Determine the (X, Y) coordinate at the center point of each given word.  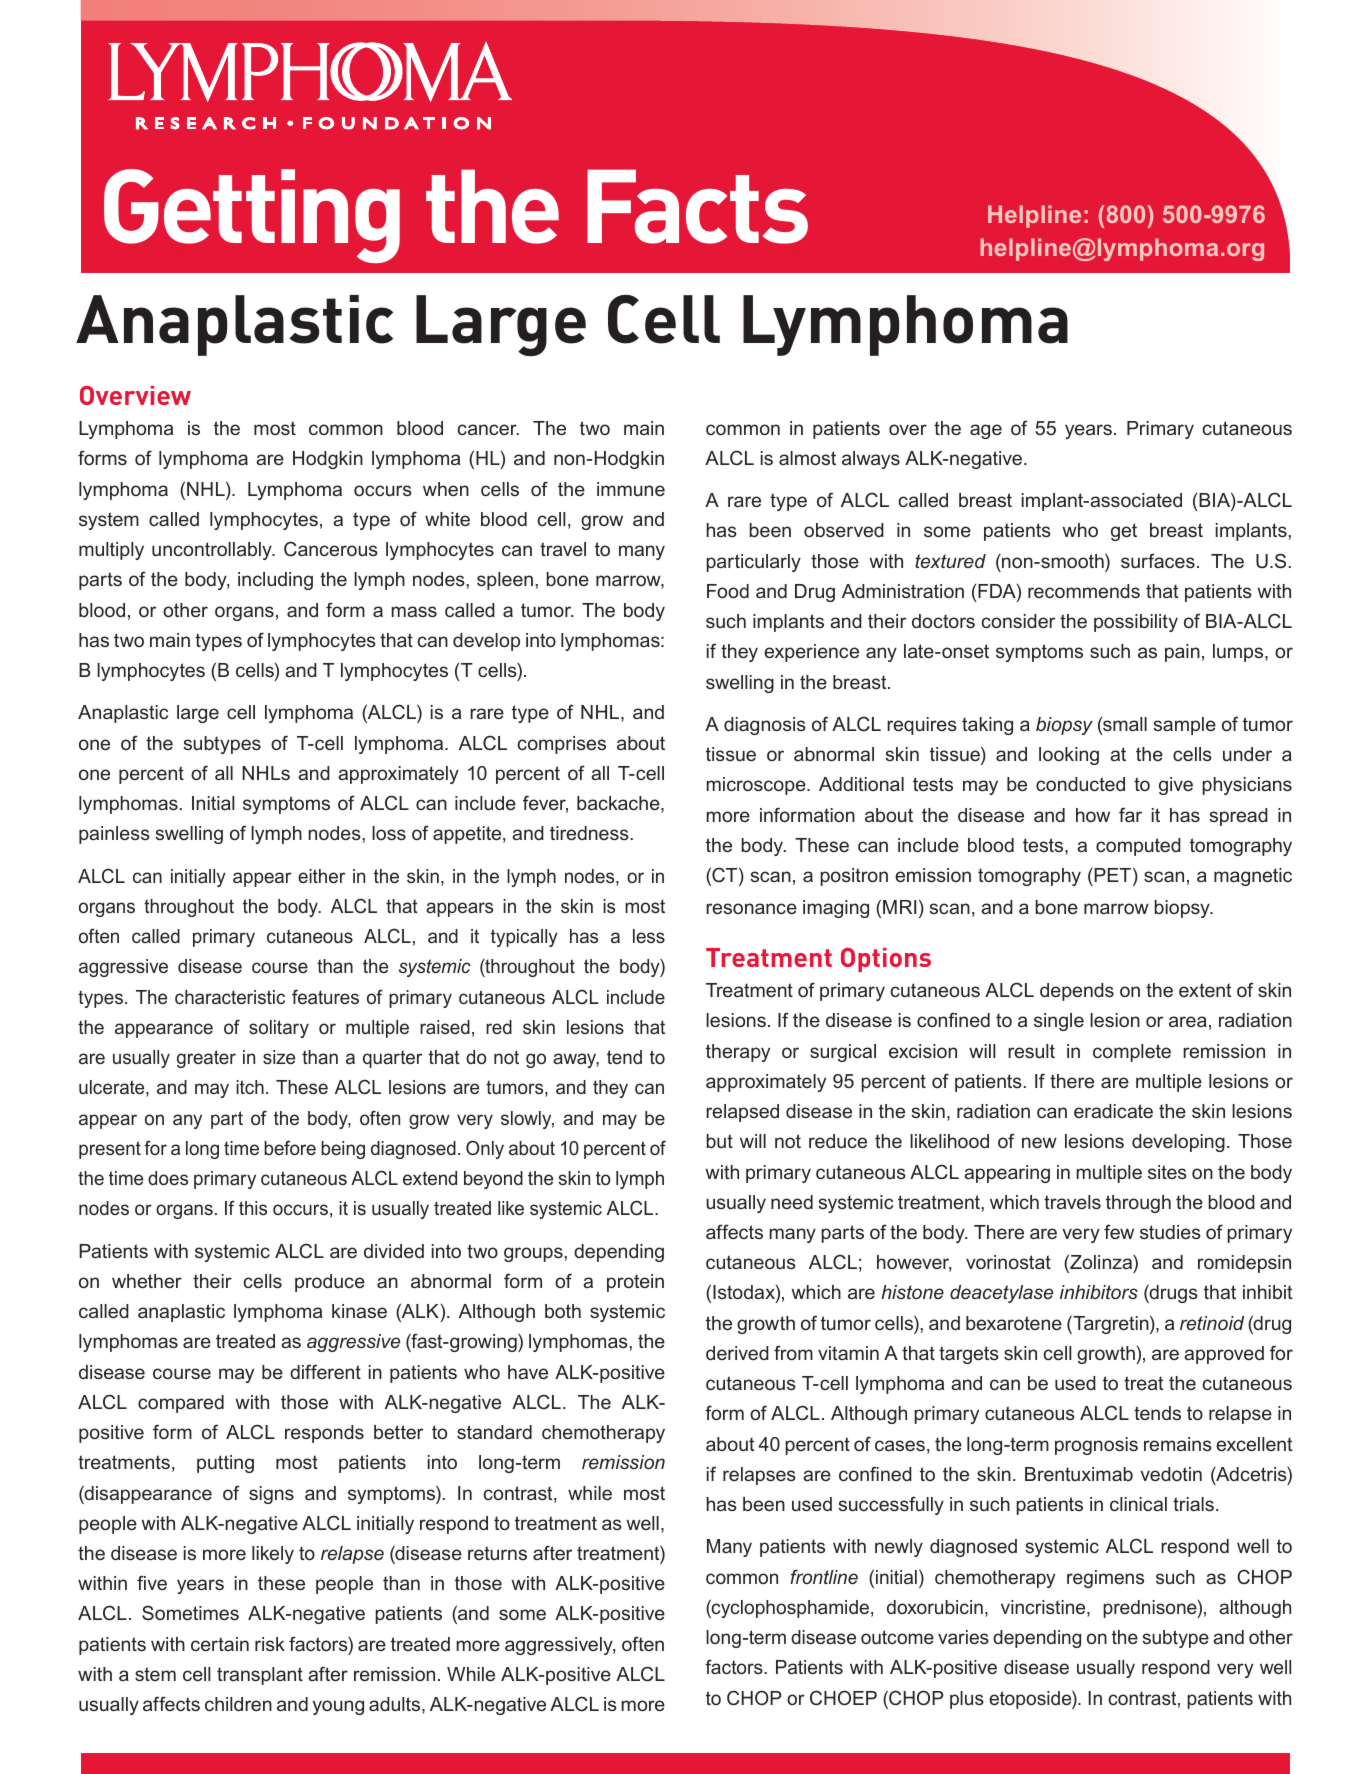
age (986, 431)
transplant (260, 1676)
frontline (824, 1576)
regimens (1105, 1579)
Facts (697, 206)
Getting (252, 216)
